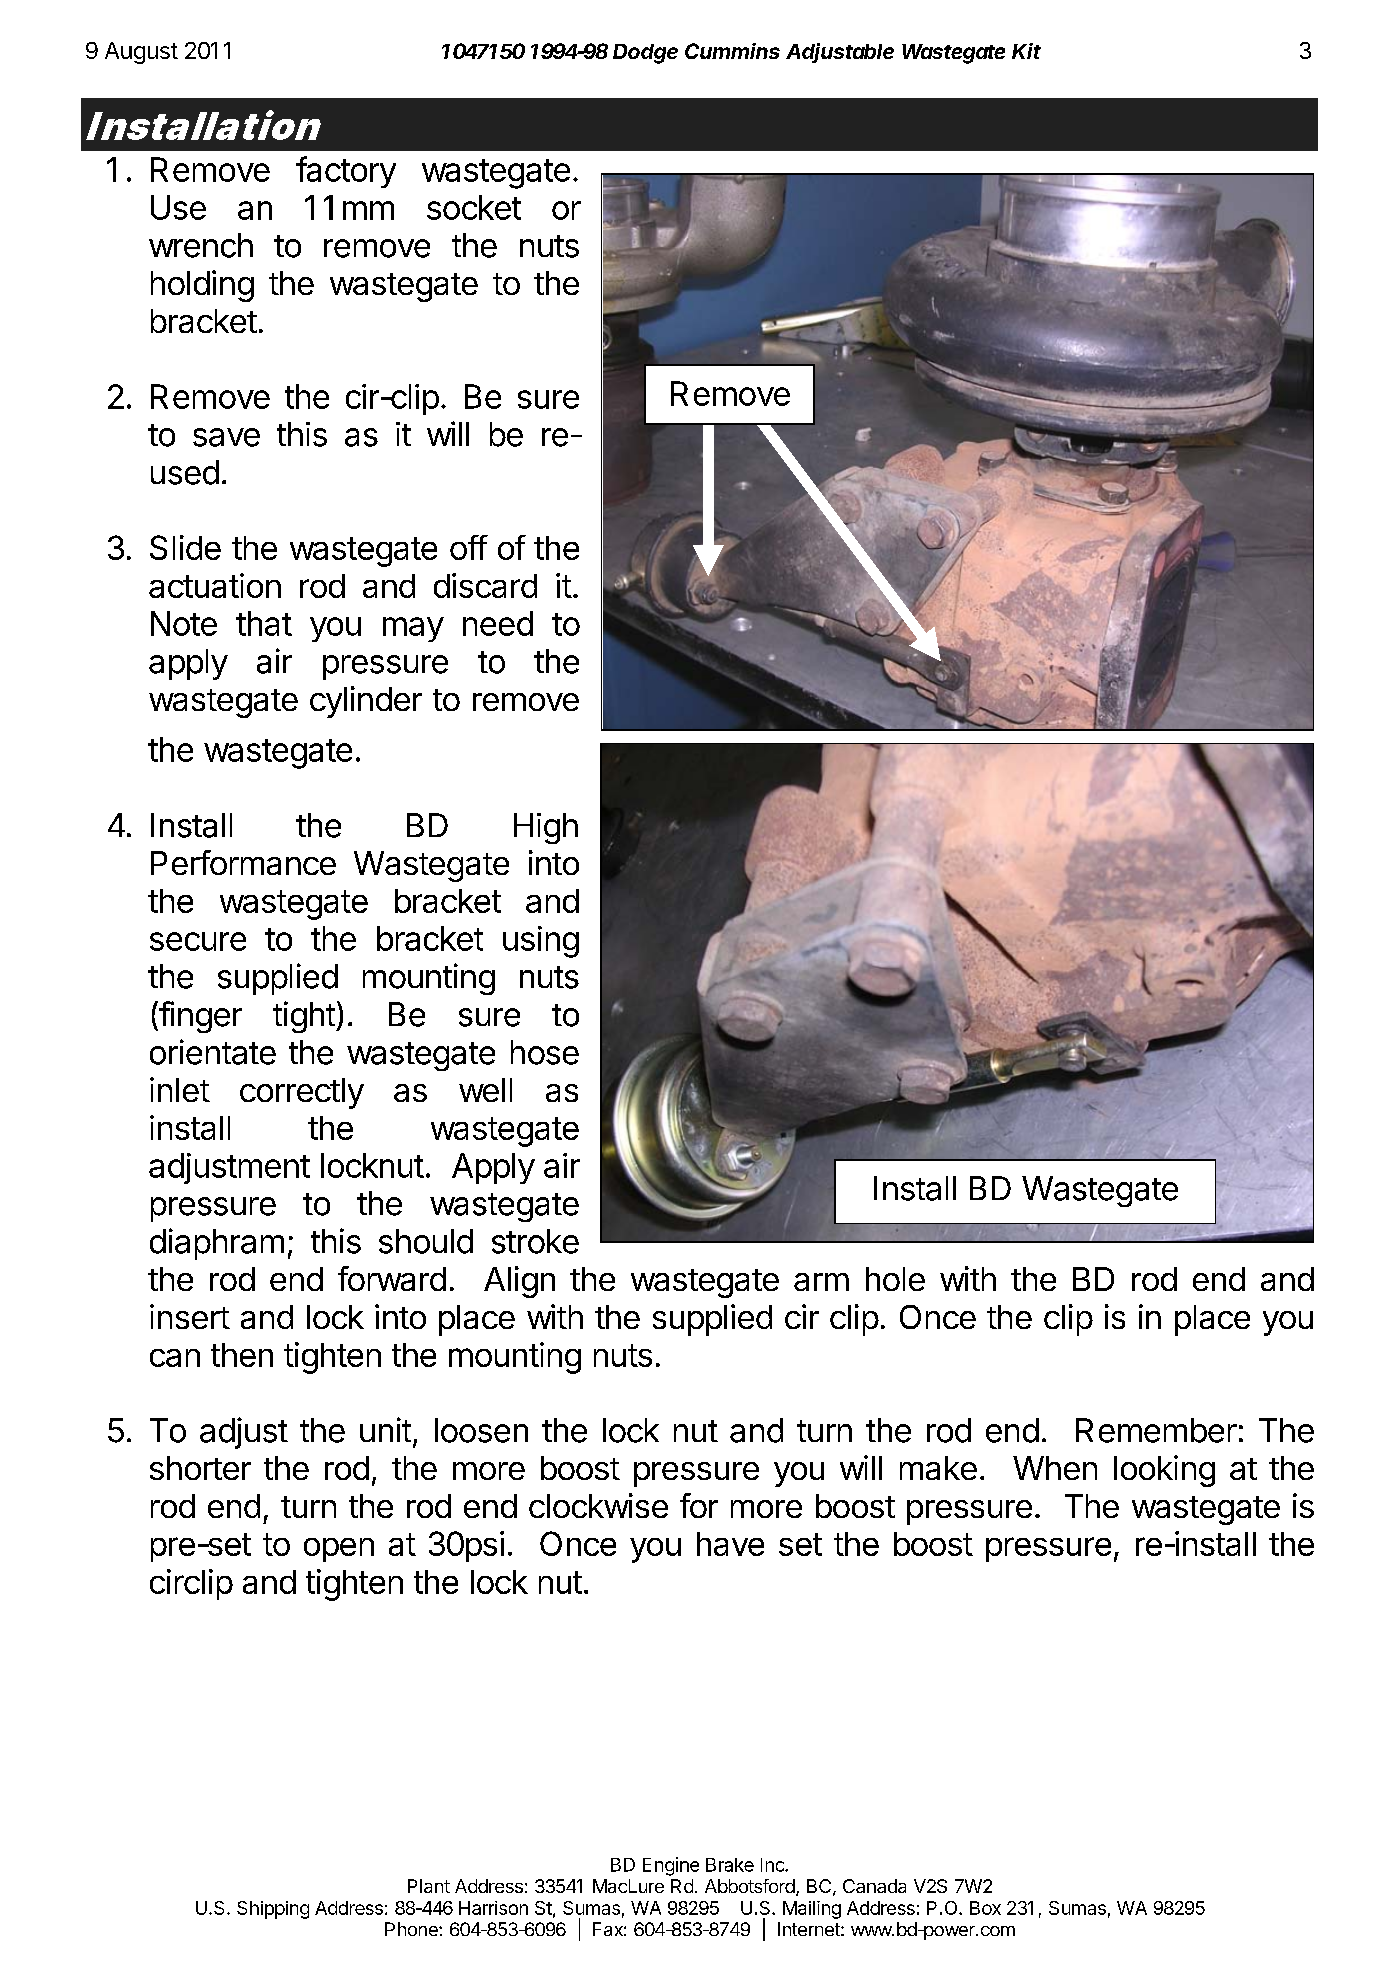  I want to click on Shipping, so click(273, 1910).
